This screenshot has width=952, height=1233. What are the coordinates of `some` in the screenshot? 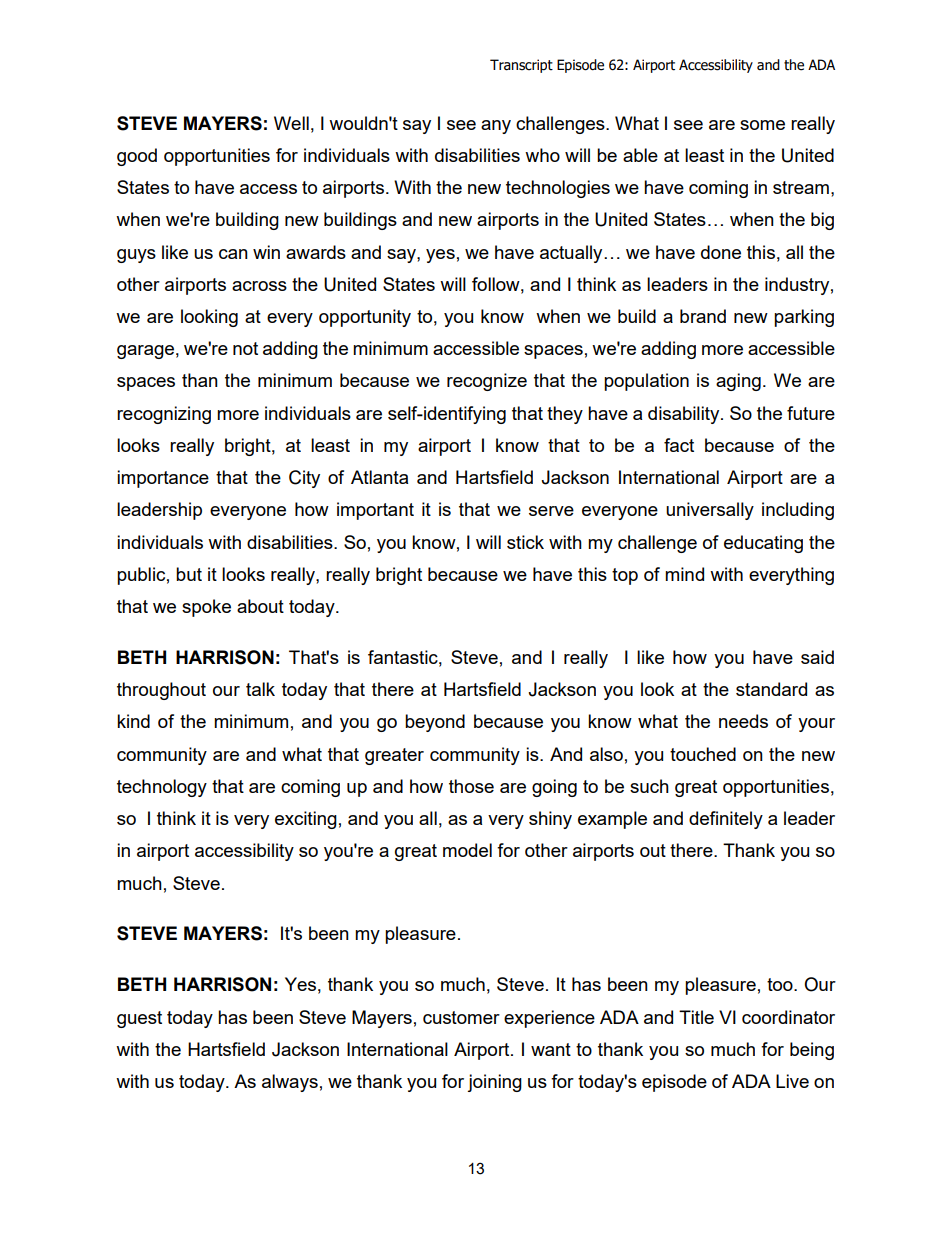 It's located at (762, 125).
